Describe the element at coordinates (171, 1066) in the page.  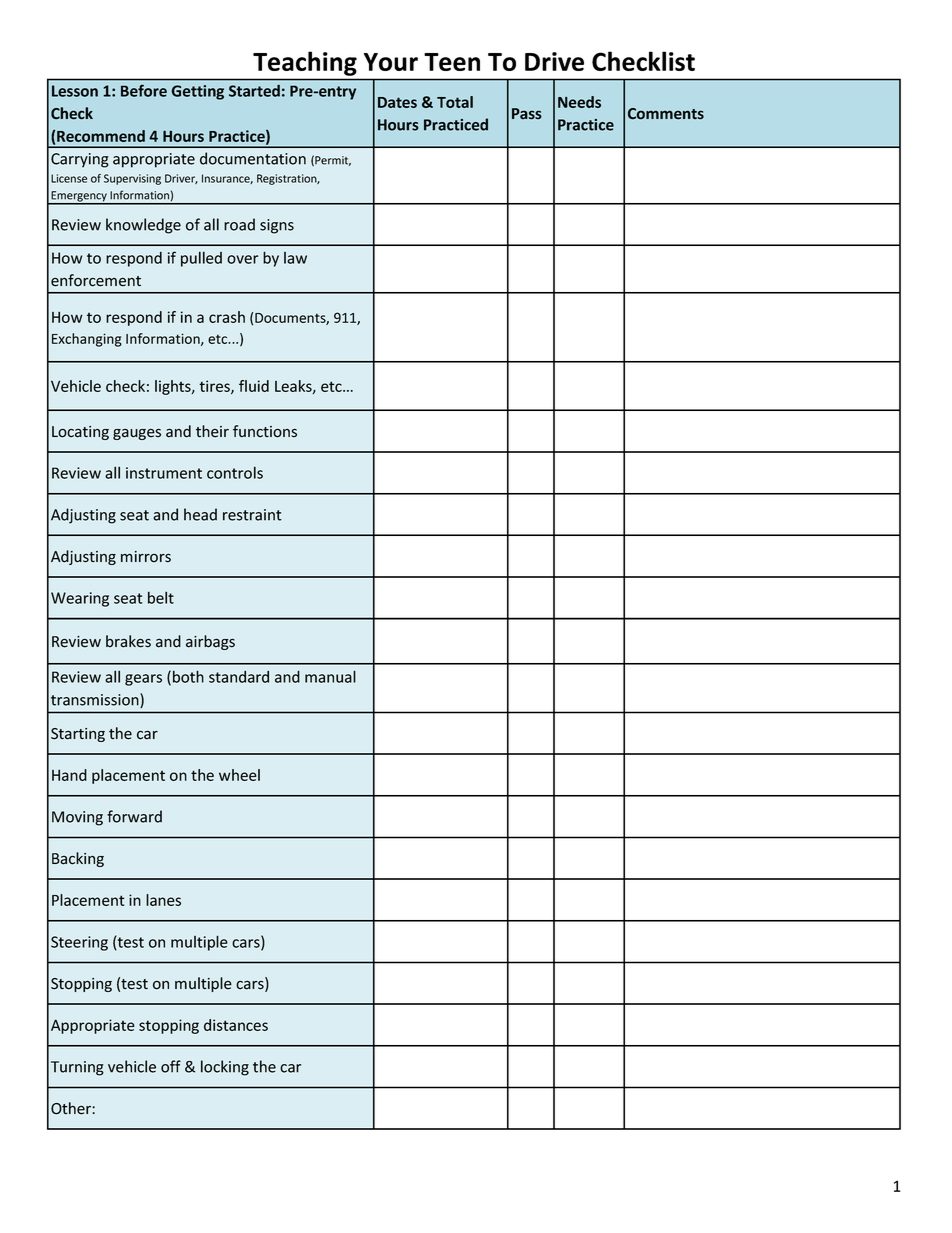
I see `off` at that location.
